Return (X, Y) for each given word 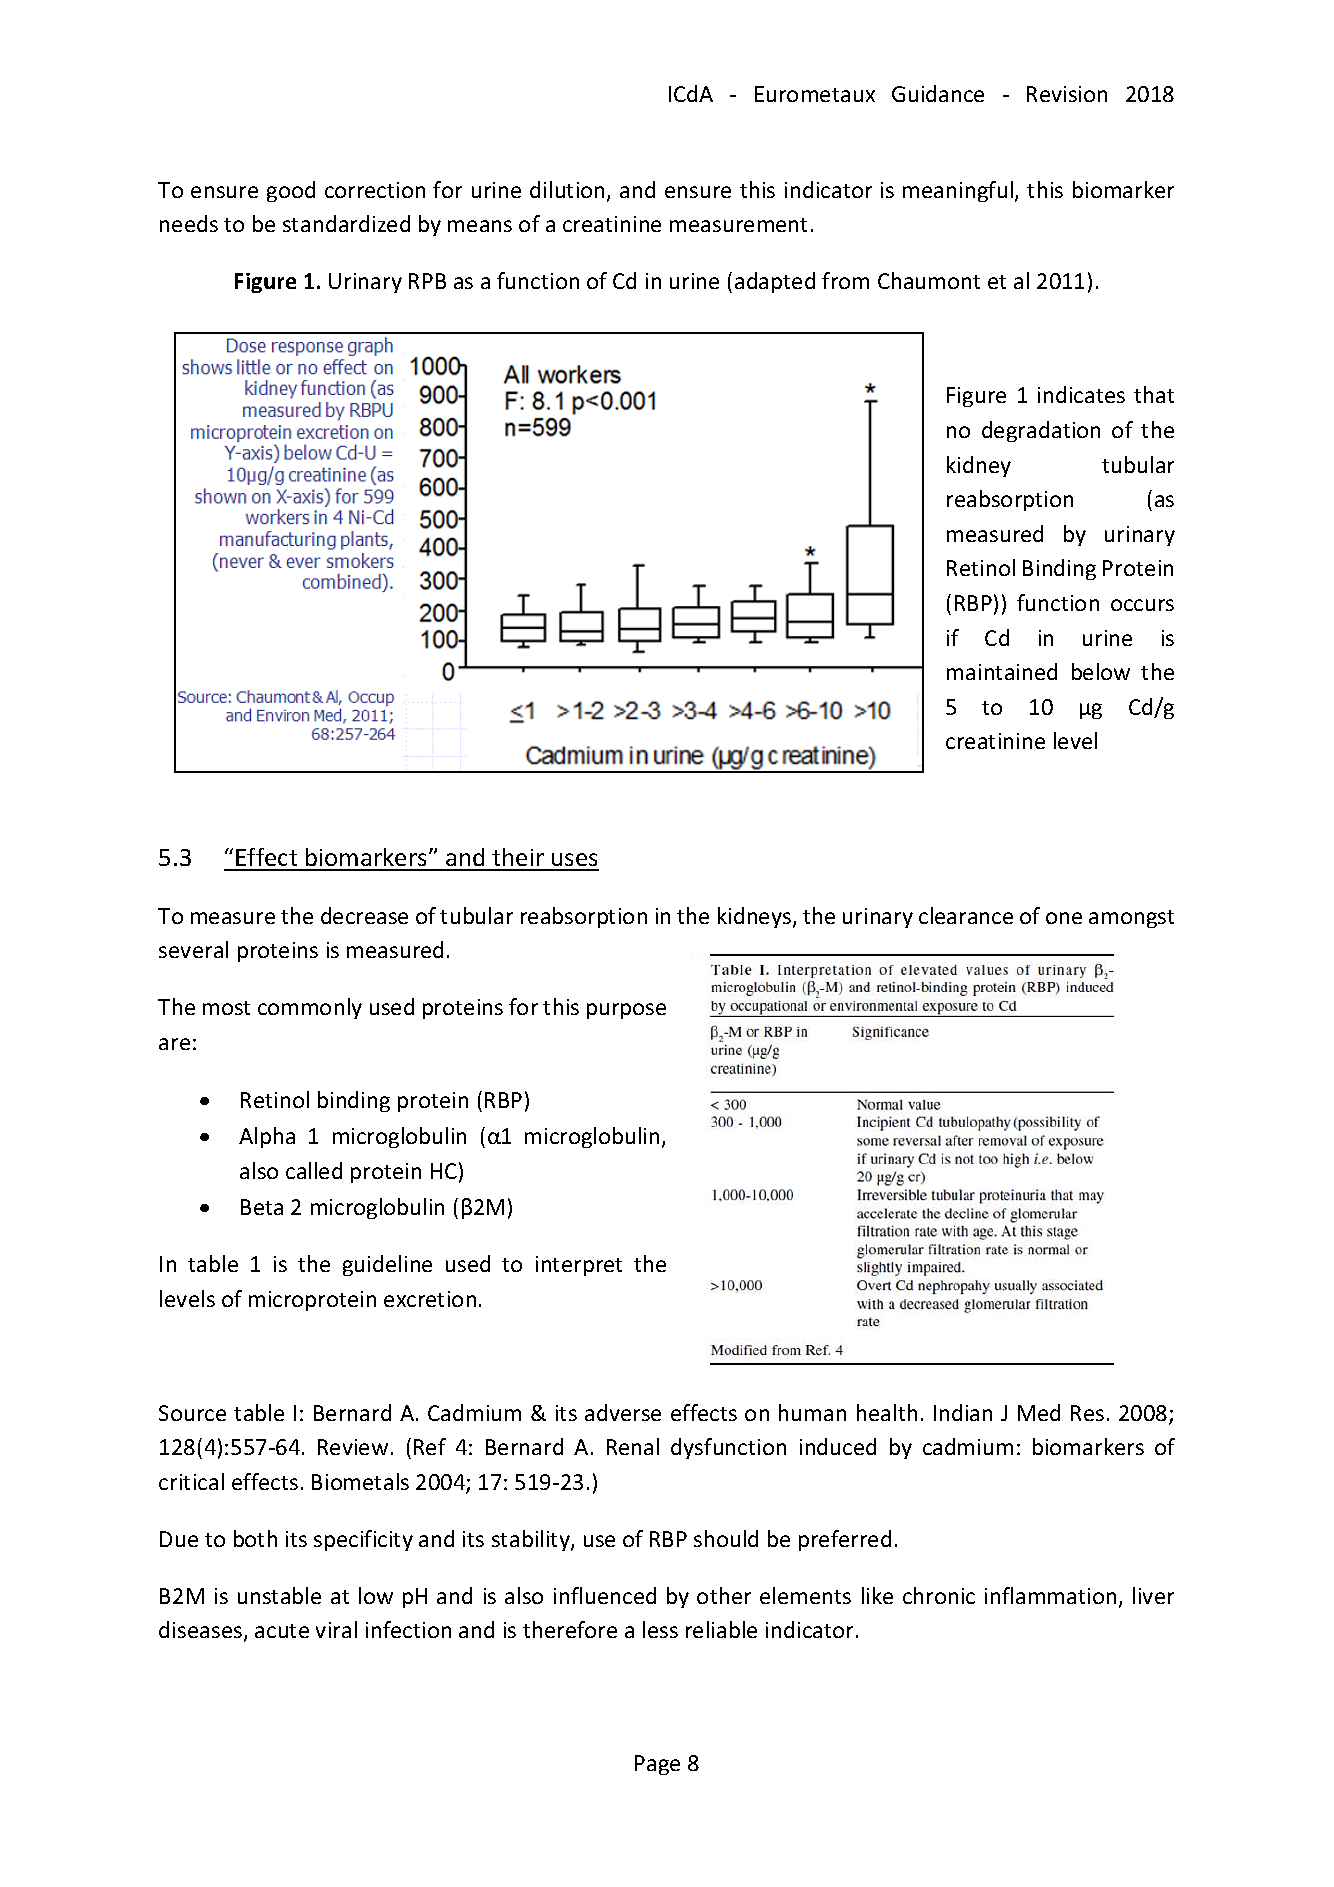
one (1064, 918)
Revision (1067, 94)
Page (657, 1765)
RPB (427, 281)
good (291, 191)
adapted (775, 282)
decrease (364, 915)
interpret (579, 1266)
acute (282, 1631)
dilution (569, 191)
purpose (626, 1011)
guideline (387, 1265)
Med (1039, 1412)
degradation (1041, 431)
